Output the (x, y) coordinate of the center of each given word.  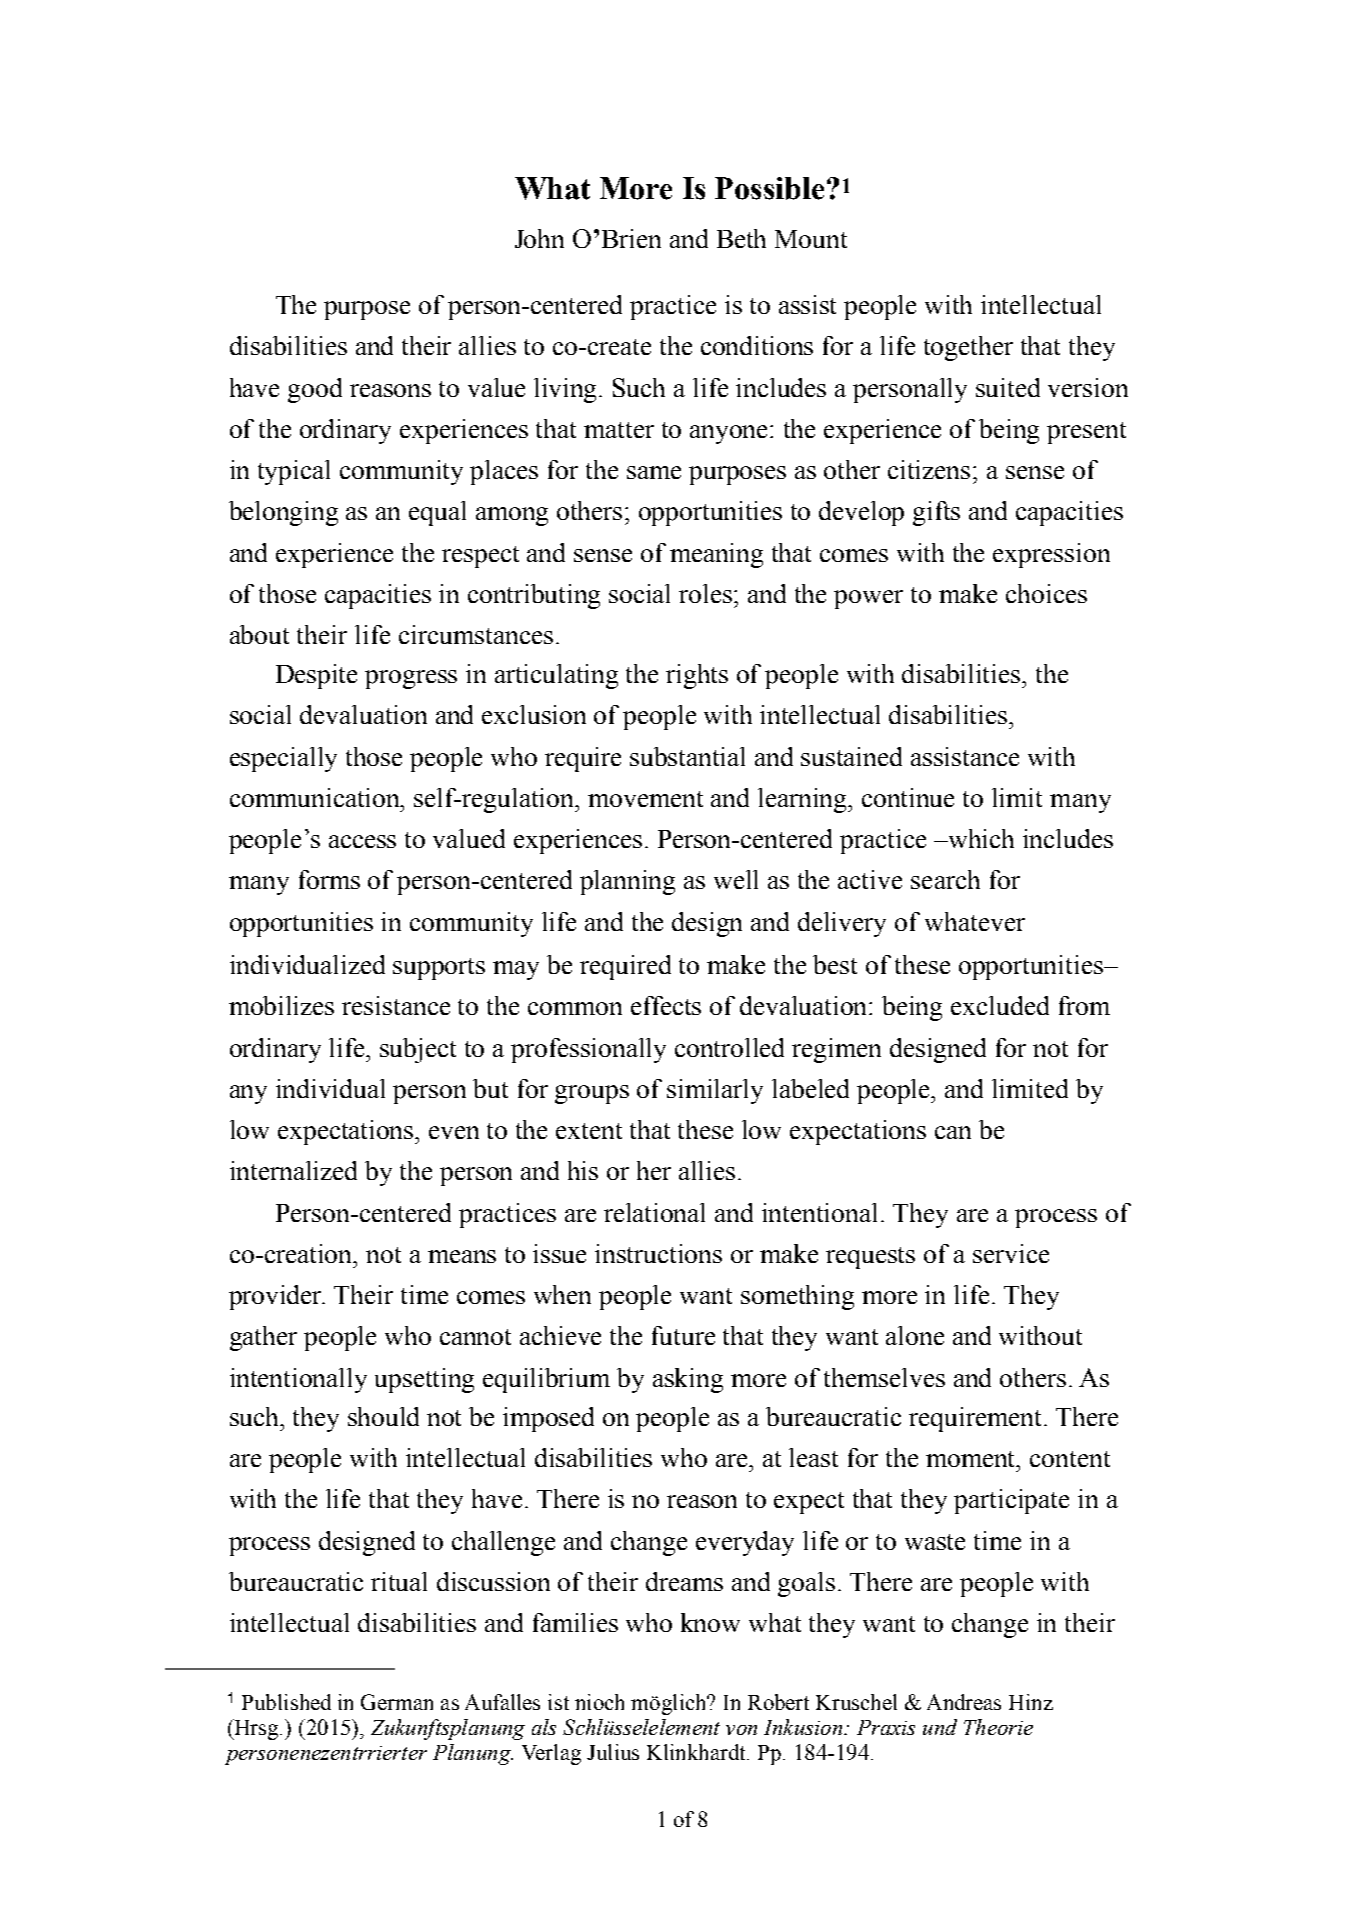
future (683, 1335)
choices (1046, 593)
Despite (316, 676)
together (968, 348)
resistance (396, 1005)
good (315, 390)
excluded (1000, 1005)
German (397, 1702)
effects (666, 1005)
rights (697, 676)
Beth (741, 238)
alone (915, 1335)
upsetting (424, 1380)
